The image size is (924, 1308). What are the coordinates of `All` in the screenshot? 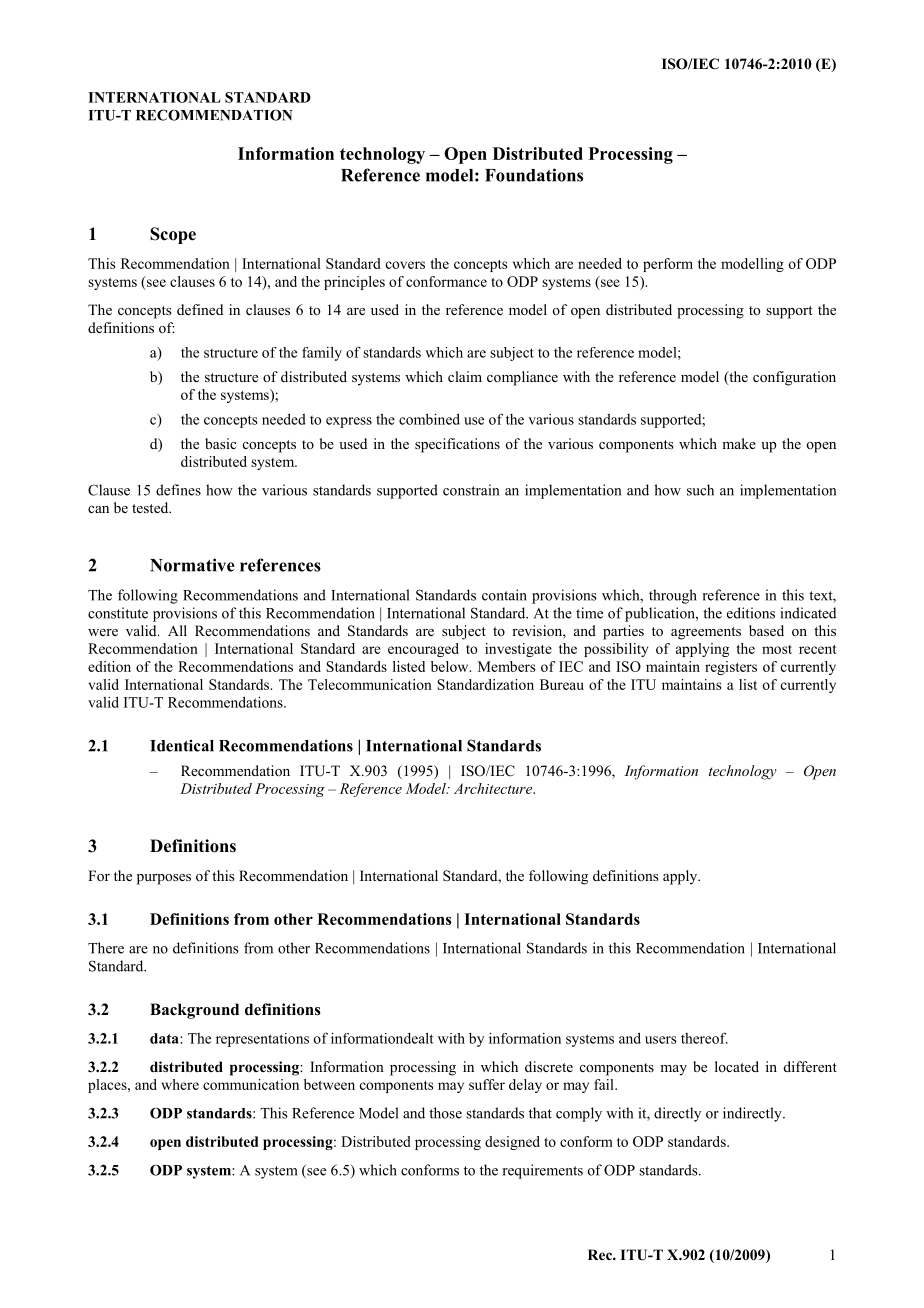 It's located at (177, 630).
